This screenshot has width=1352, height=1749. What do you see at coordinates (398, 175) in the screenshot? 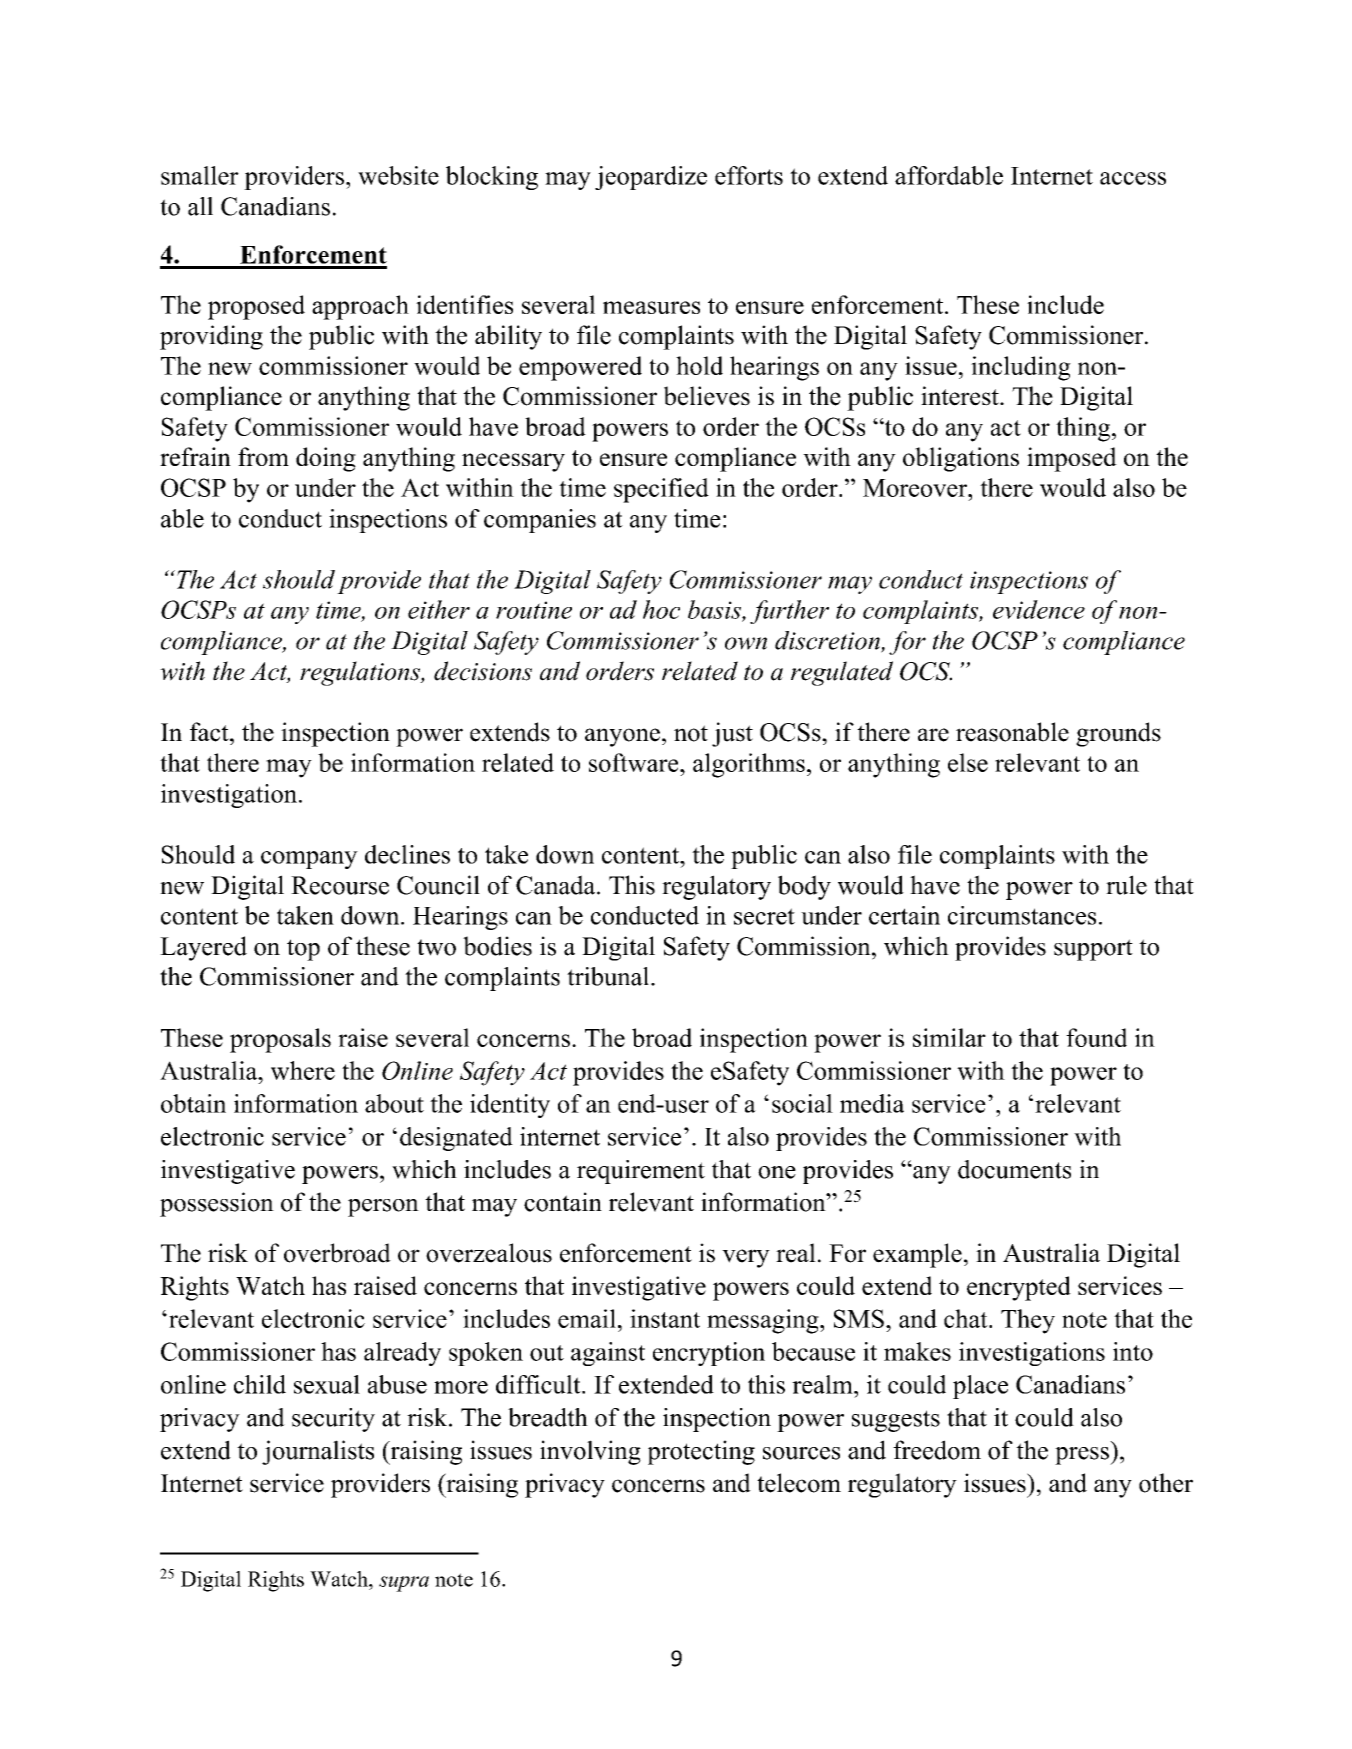
I see `website` at bounding box center [398, 175].
